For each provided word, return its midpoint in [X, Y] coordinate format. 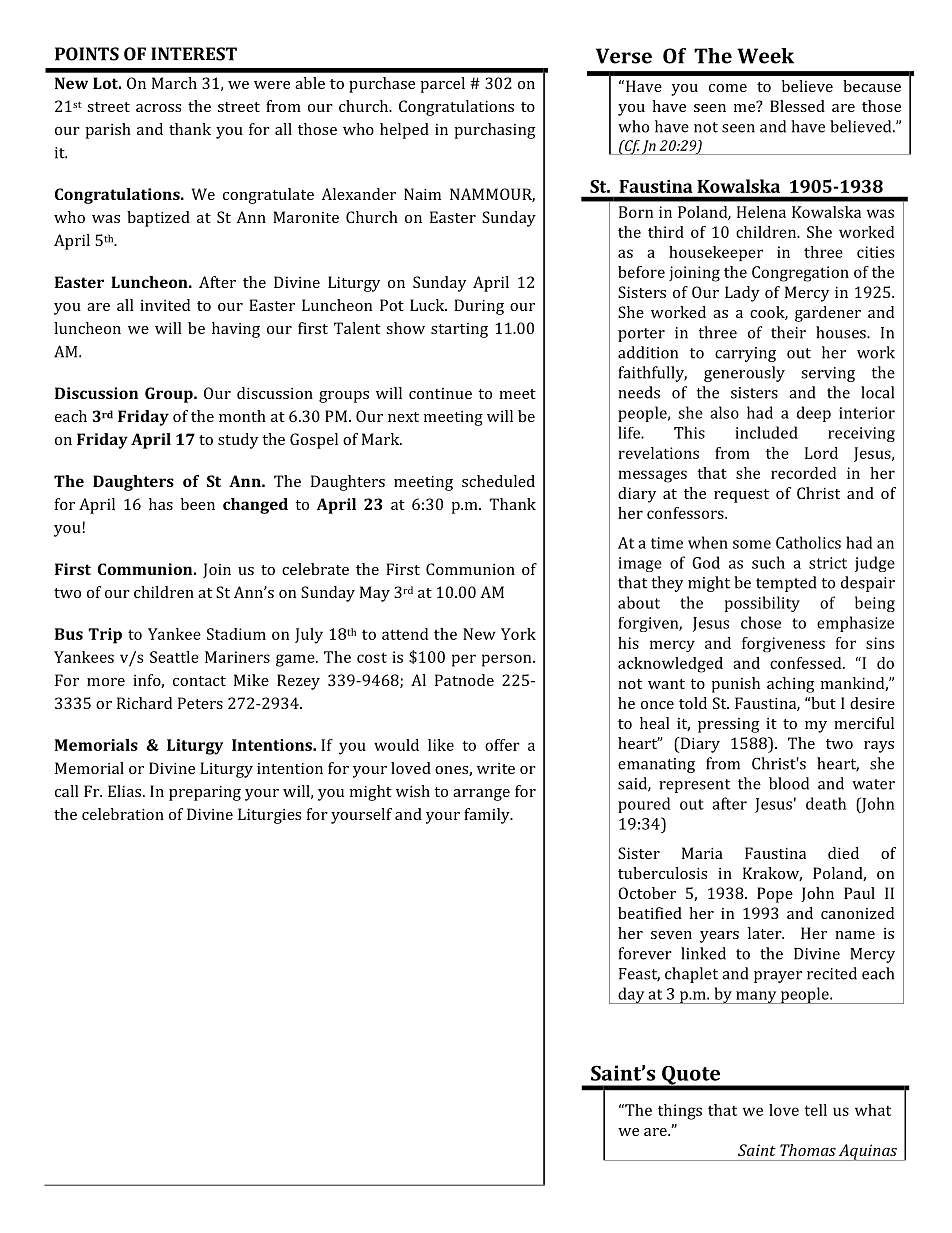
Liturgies [269, 816]
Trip [105, 636]
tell [815, 1110]
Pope [775, 895]
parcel [442, 85]
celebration [123, 814]
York [518, 634]
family [488, 816]
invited [165, 305]
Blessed [797, 106]
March [174, 83]
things [680, 1112]
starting [459, 330]
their [788, 332]
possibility [762, 604]
